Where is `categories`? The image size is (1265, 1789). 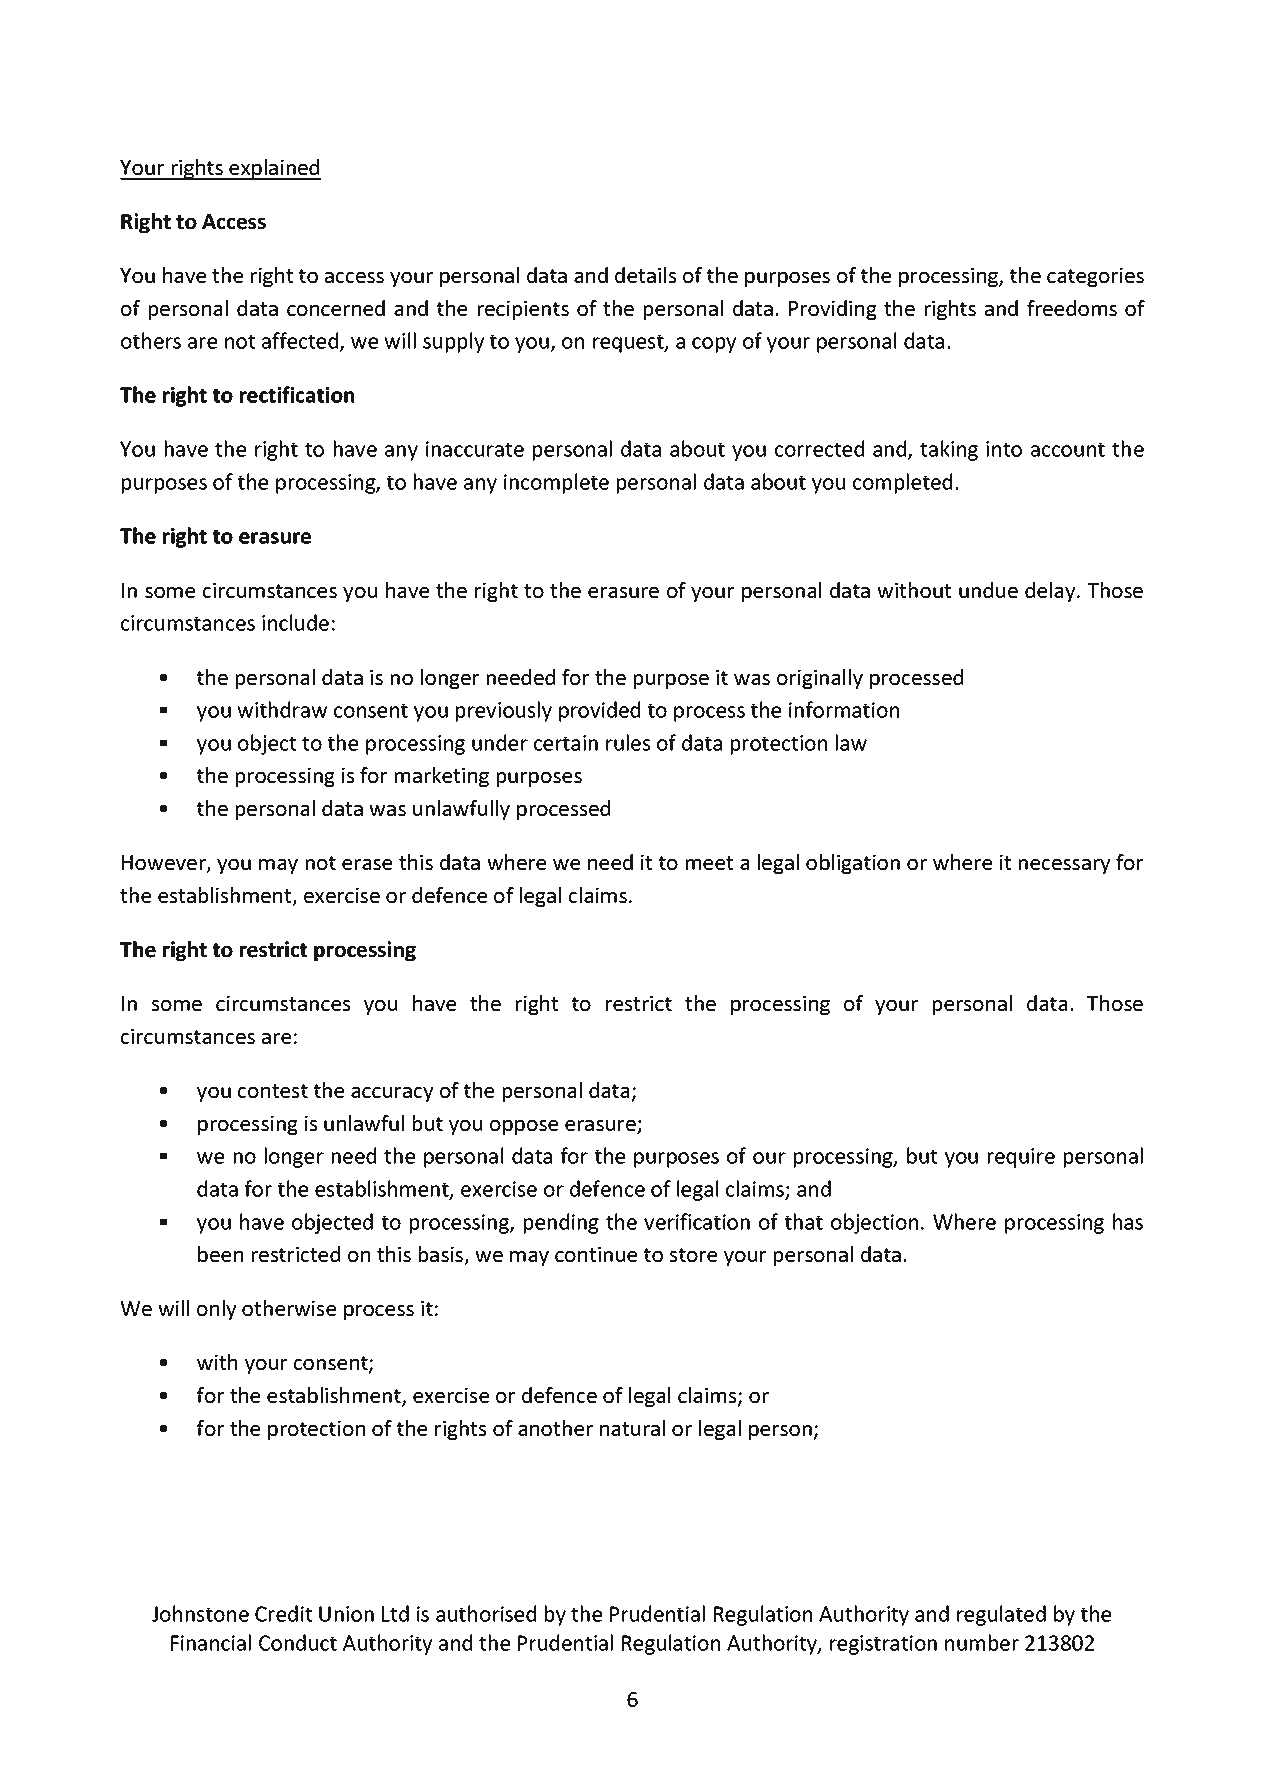 categories is located at coordinates (1095, 277).
